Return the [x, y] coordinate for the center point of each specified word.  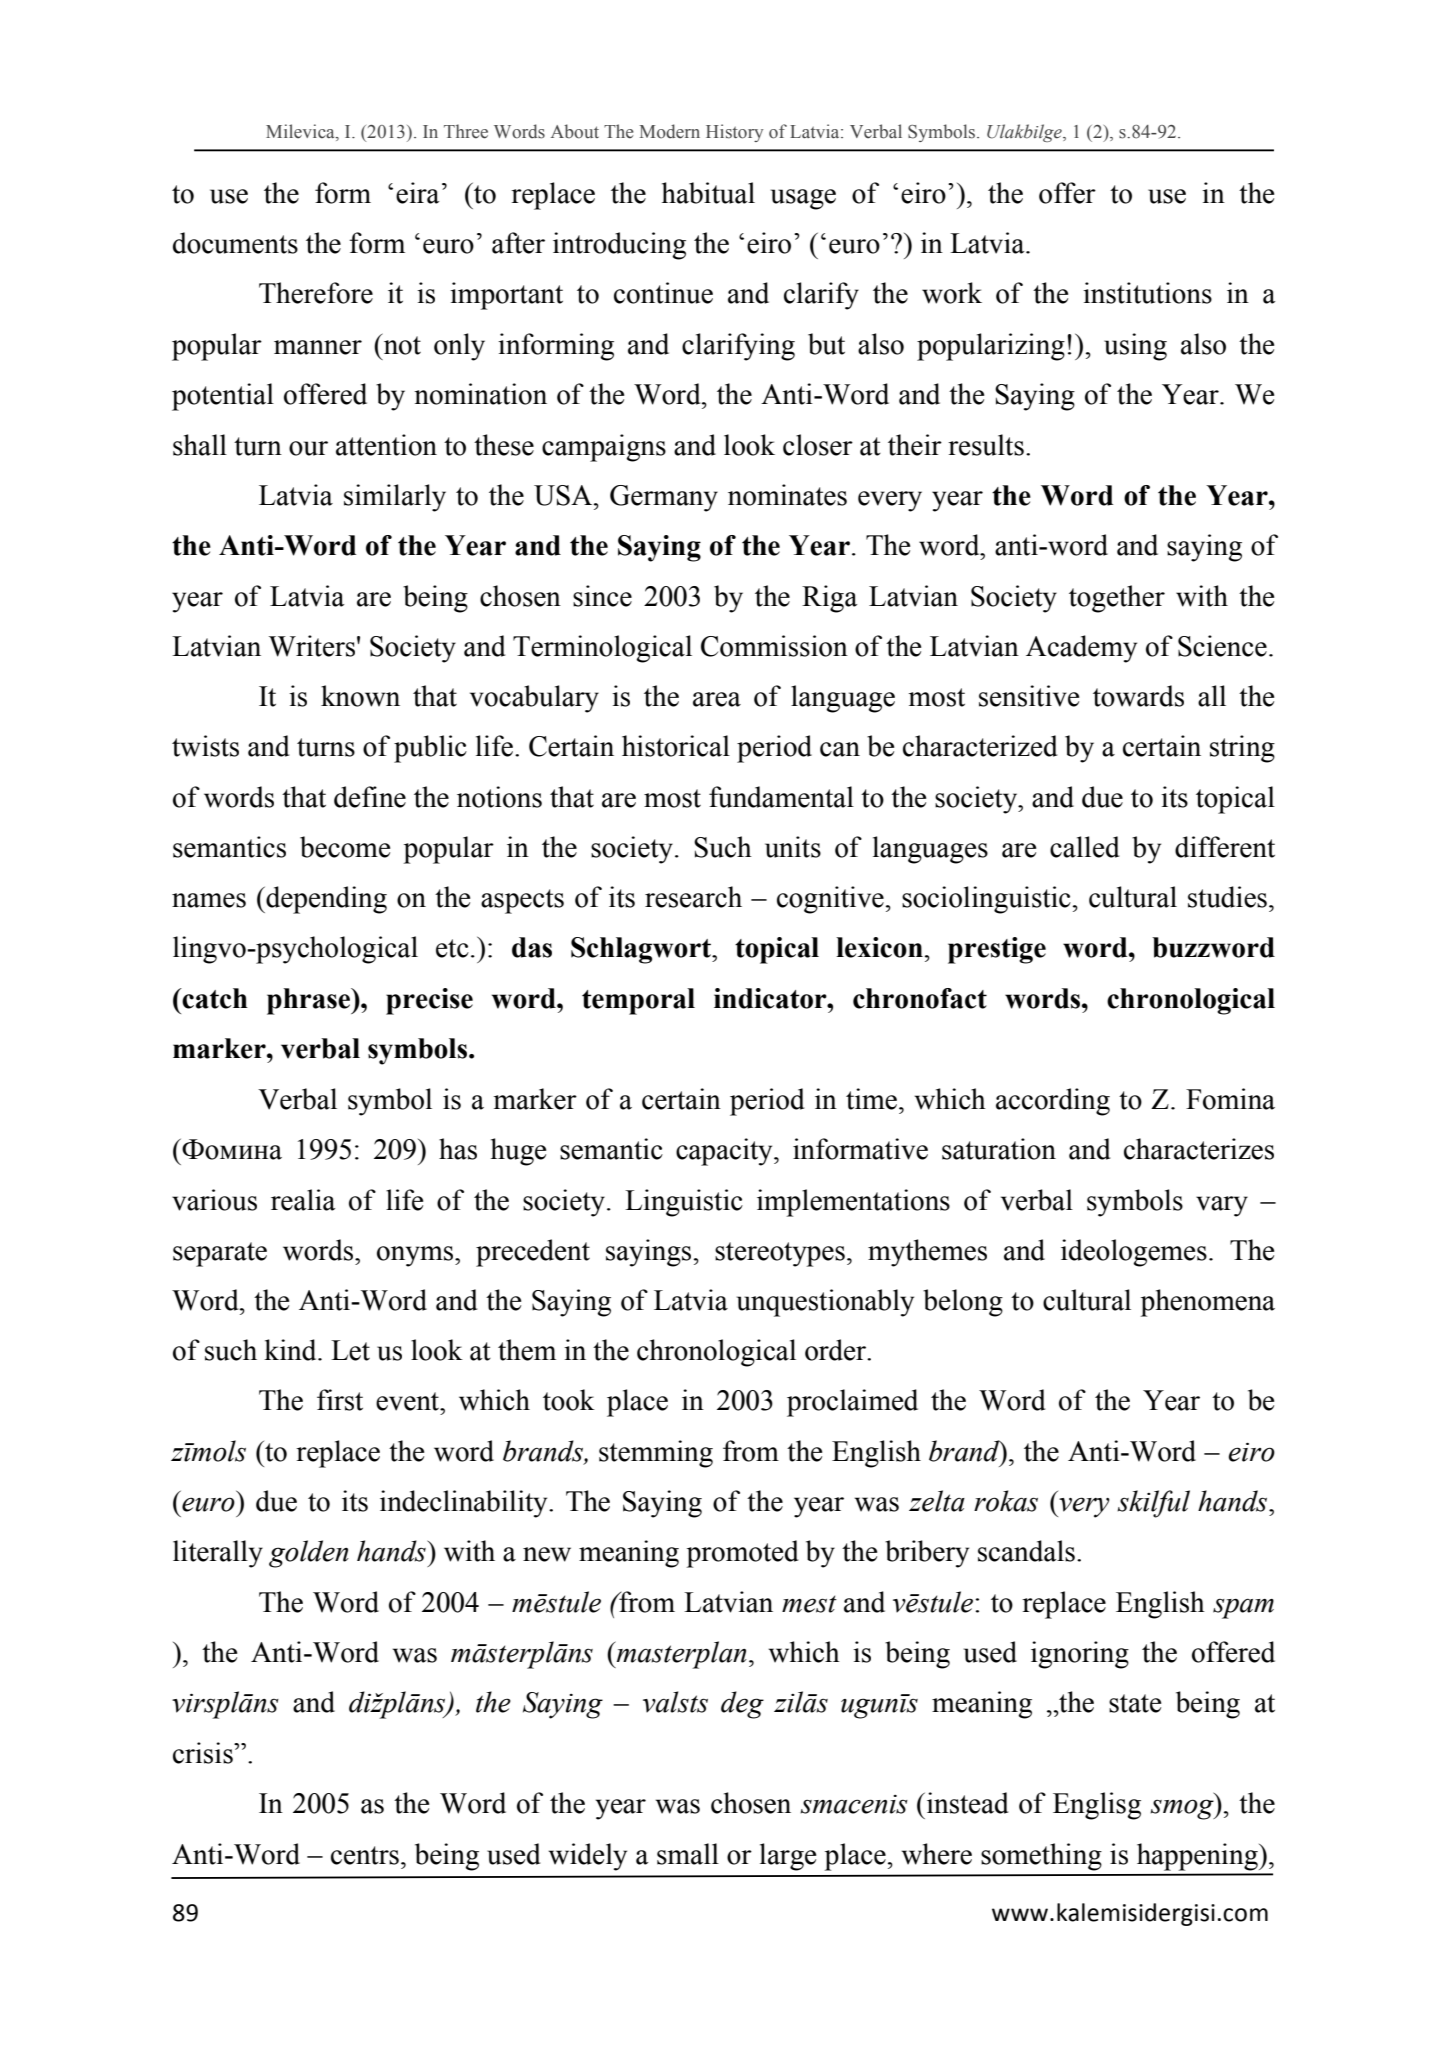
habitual [708, 193]
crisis [204, 1753]
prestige [997, 950]
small [688, 1854]
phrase [310, 1001]
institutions [1147, 293]
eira [417, 193]
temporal [638, 1001]
